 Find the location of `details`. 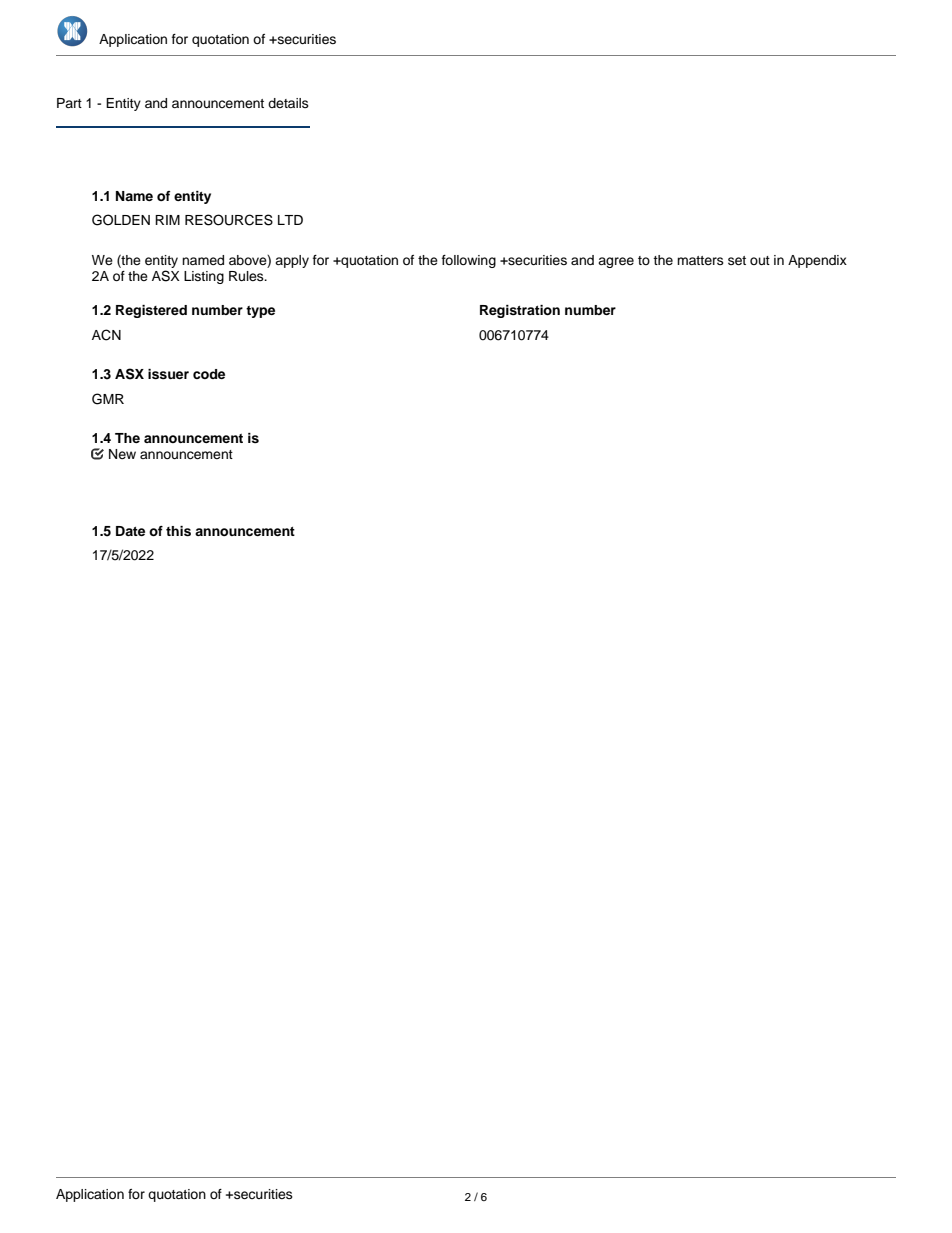

details is located at coordinates (288, 103).
